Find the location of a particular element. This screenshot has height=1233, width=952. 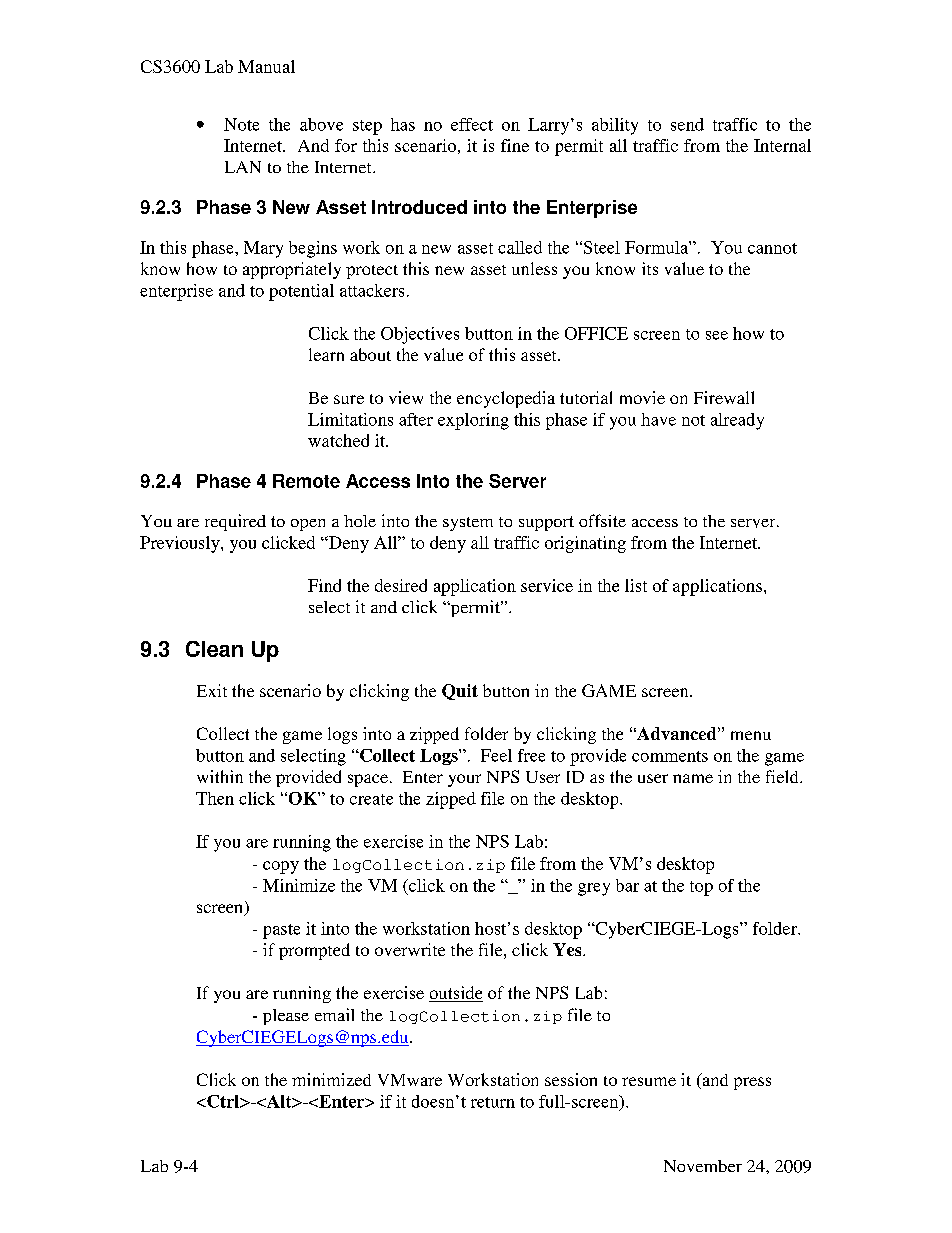

bar is located at coordinates (627, 885).
